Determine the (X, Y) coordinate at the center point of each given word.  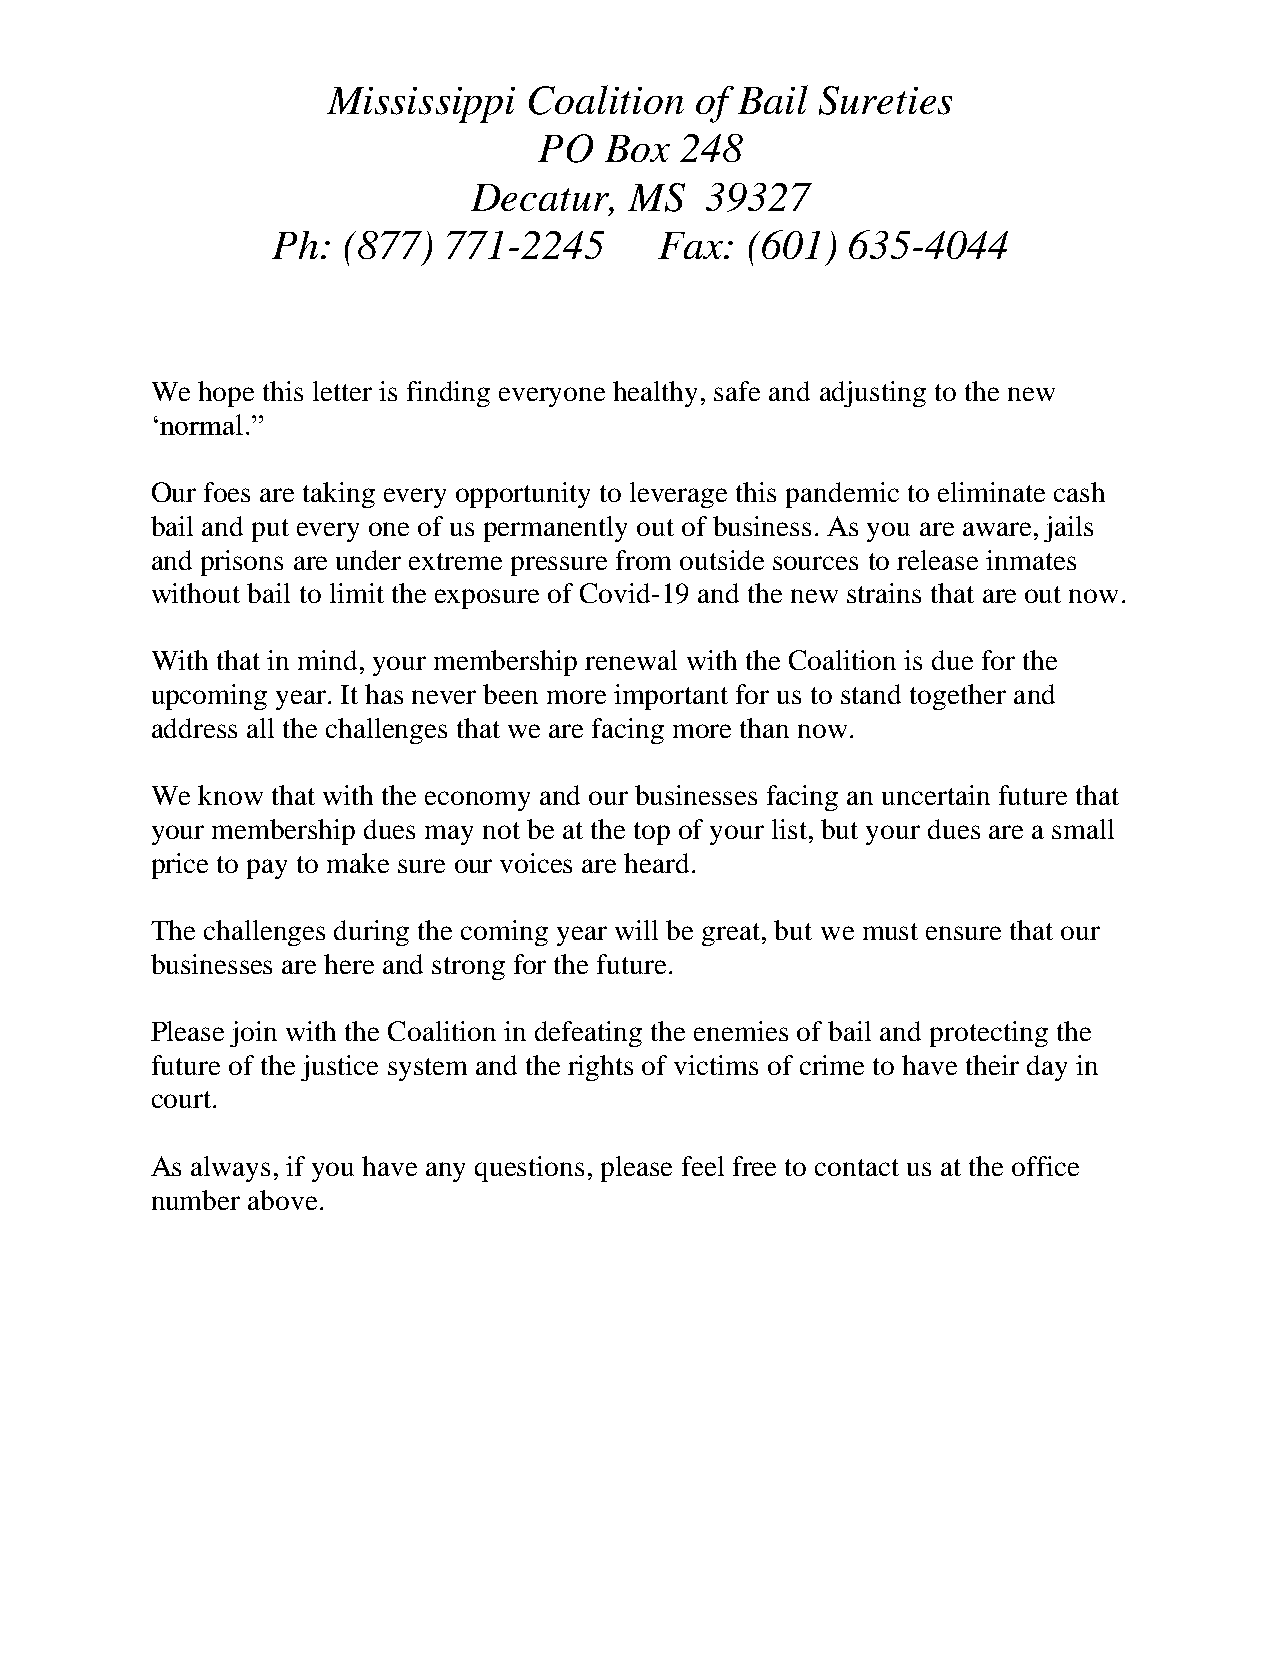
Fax (691, 245)
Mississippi (421, 105)
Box (637, 148)
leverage (678, 495)
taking (339, 495)
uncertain (936, 795)
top (652, 833)
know (230, 795)
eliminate (991, 492)
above (282, 1200)
